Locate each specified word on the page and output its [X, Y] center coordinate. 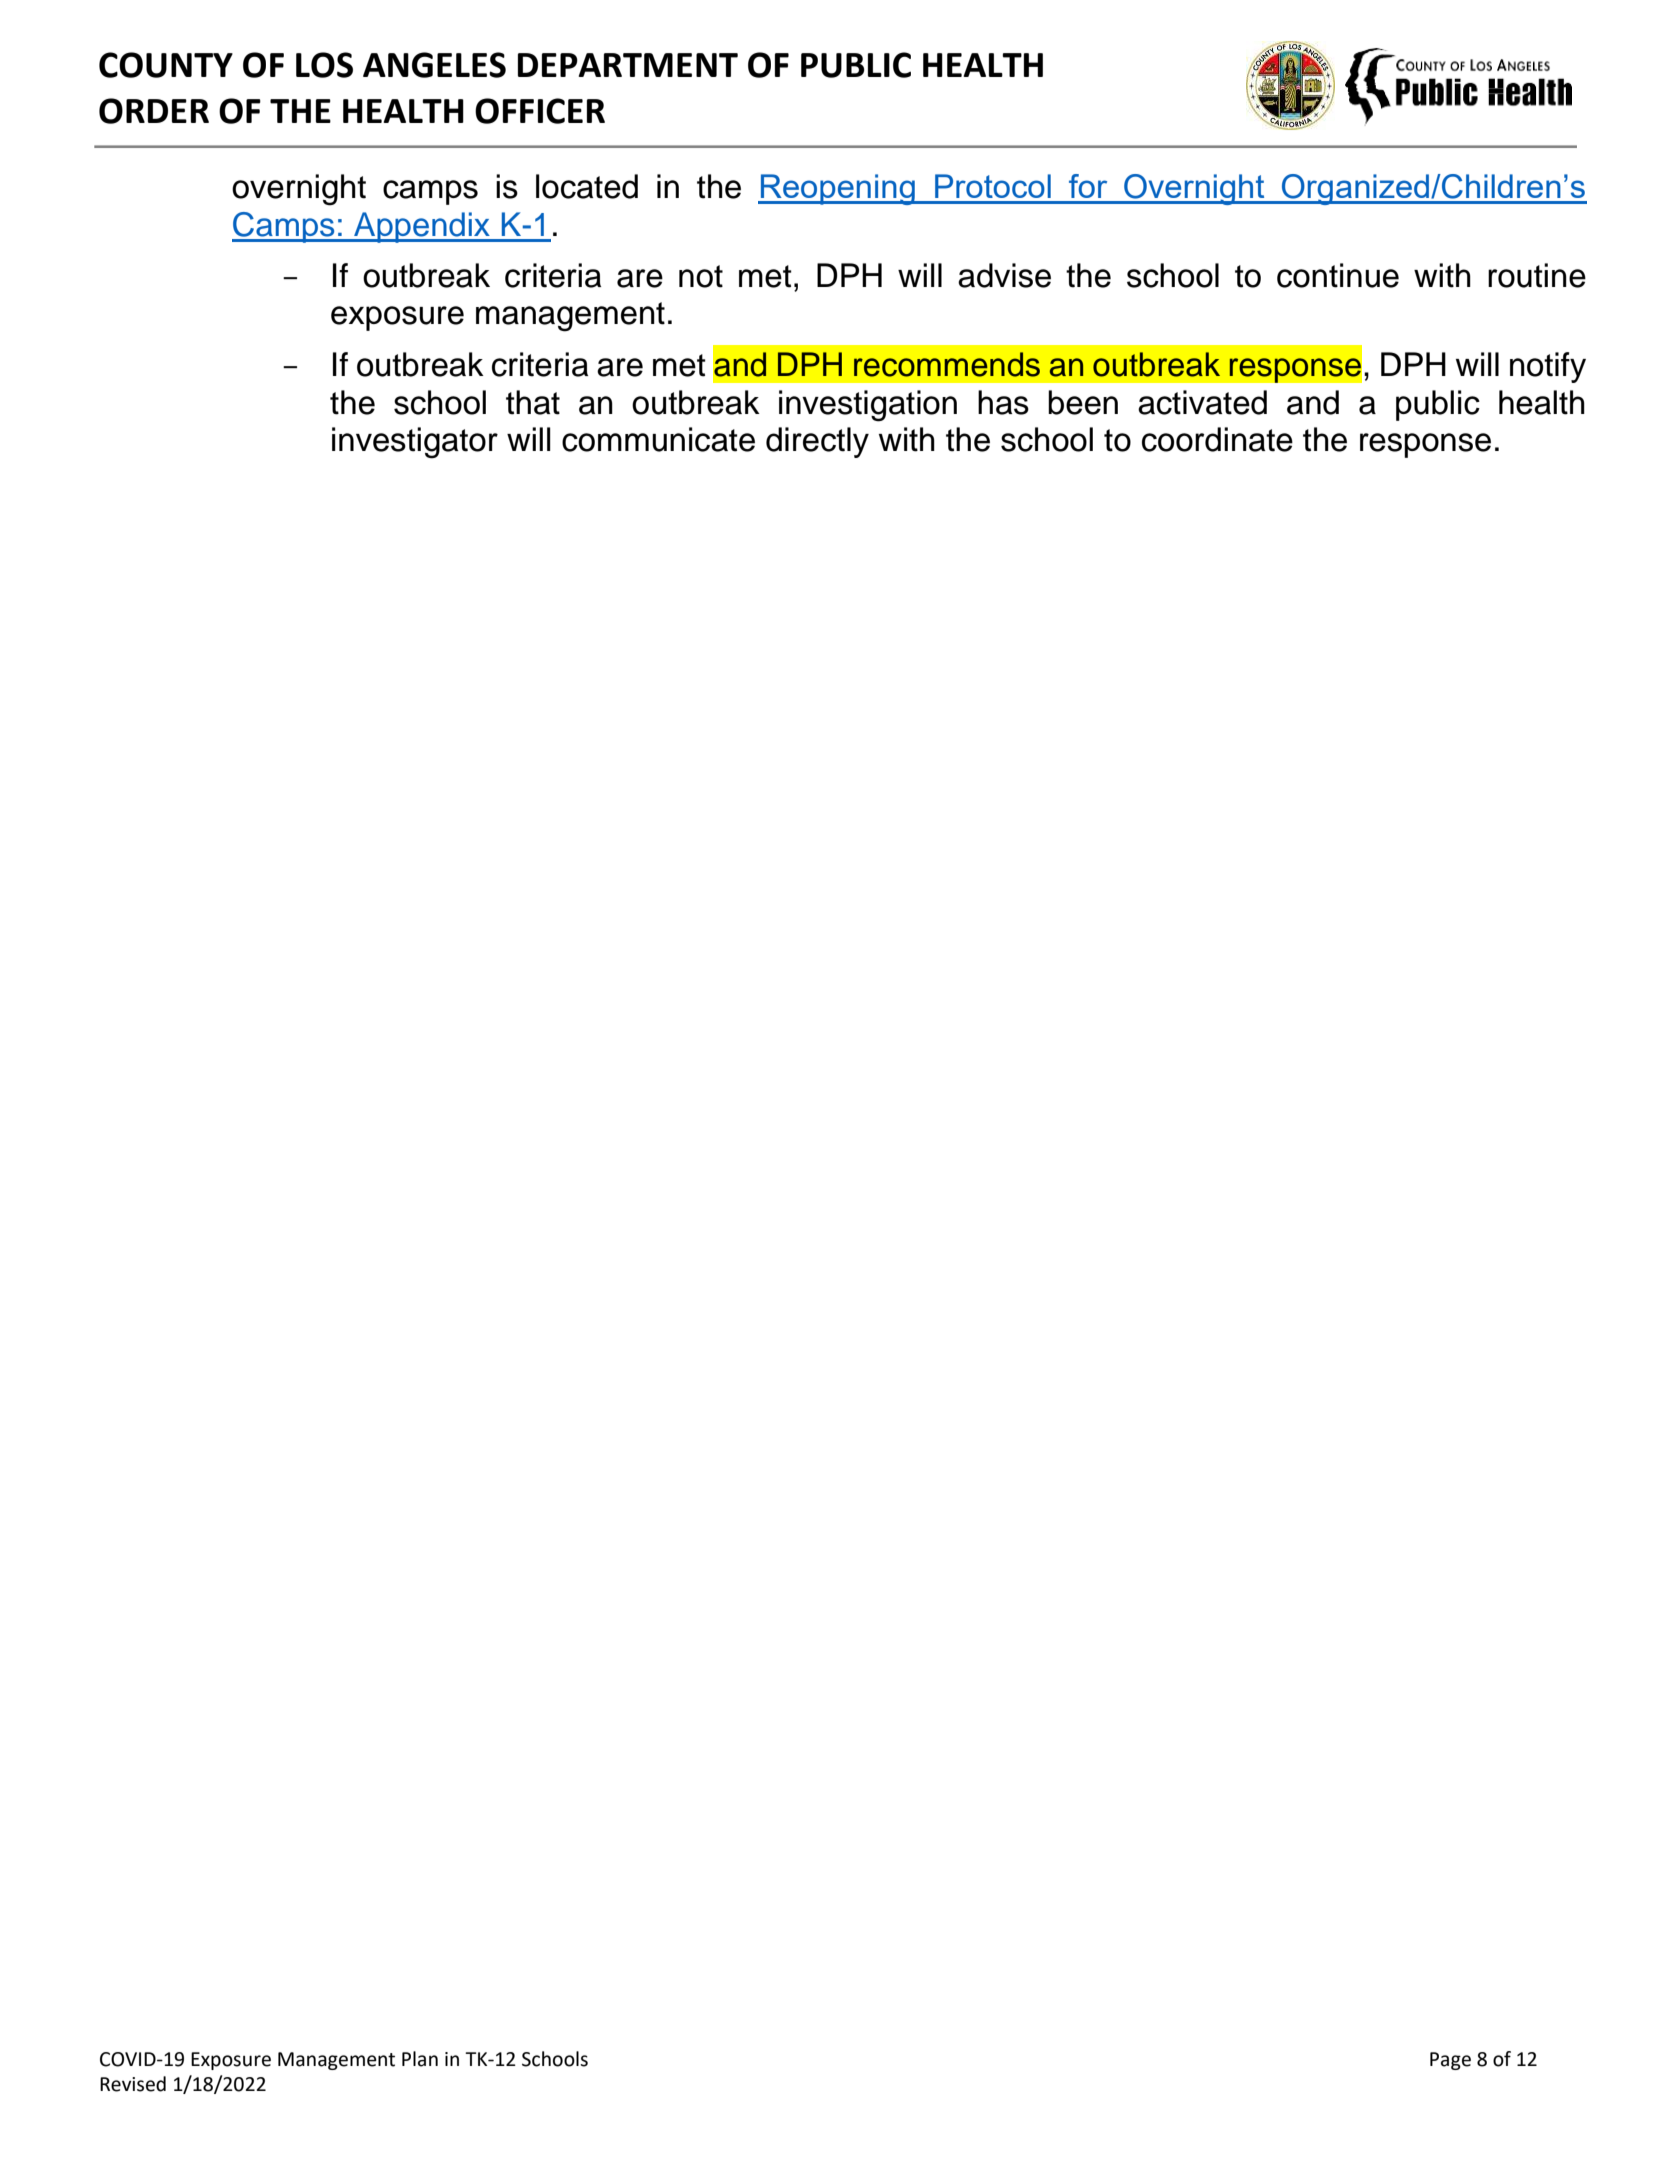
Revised [133, 2084]
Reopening [838, 189]
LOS [324, 65]
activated [1202, 402]
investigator [415, 443]
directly [817, 442]
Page [1450, 2061]
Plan [420, 2059]
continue [1338, 275]
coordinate [1217, 439]
